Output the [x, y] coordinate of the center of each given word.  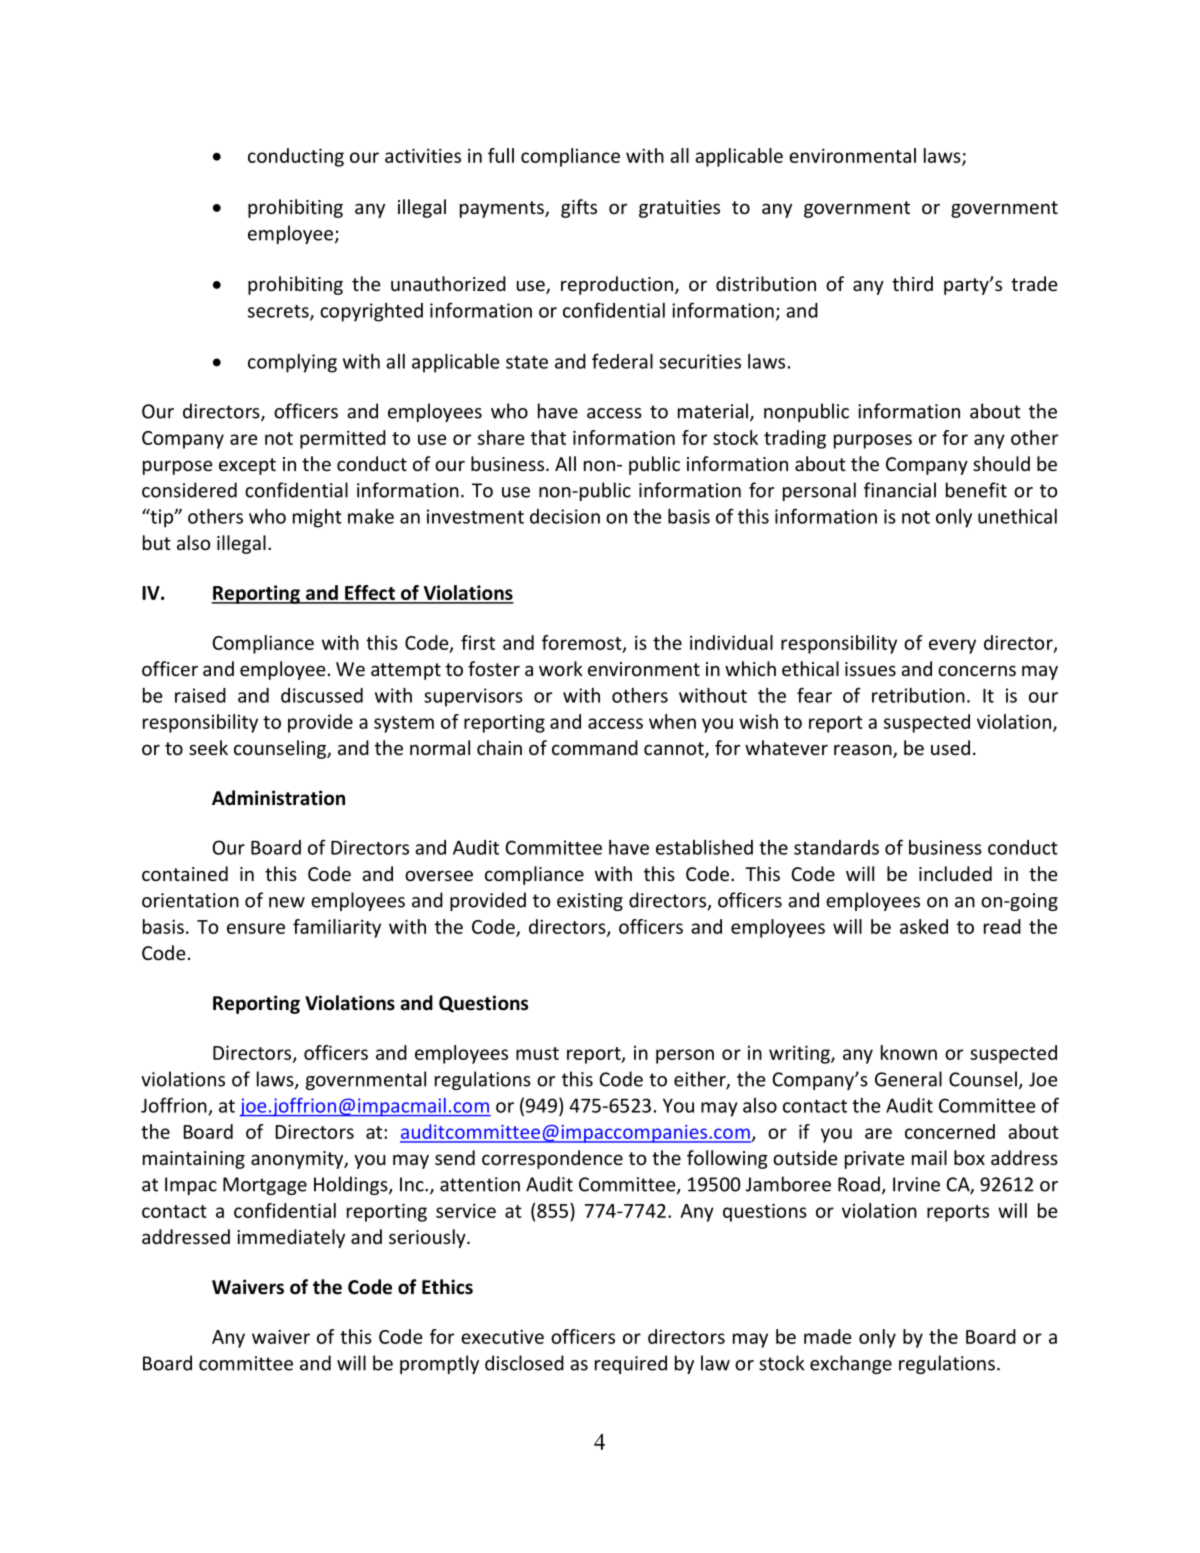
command [595, 747]
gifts [579, 208]
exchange [851, 1364]
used [950, 747]
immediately [291, 1238]
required [631, 1364]
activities [423, 155]
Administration [278, 798]
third [912, 283]
